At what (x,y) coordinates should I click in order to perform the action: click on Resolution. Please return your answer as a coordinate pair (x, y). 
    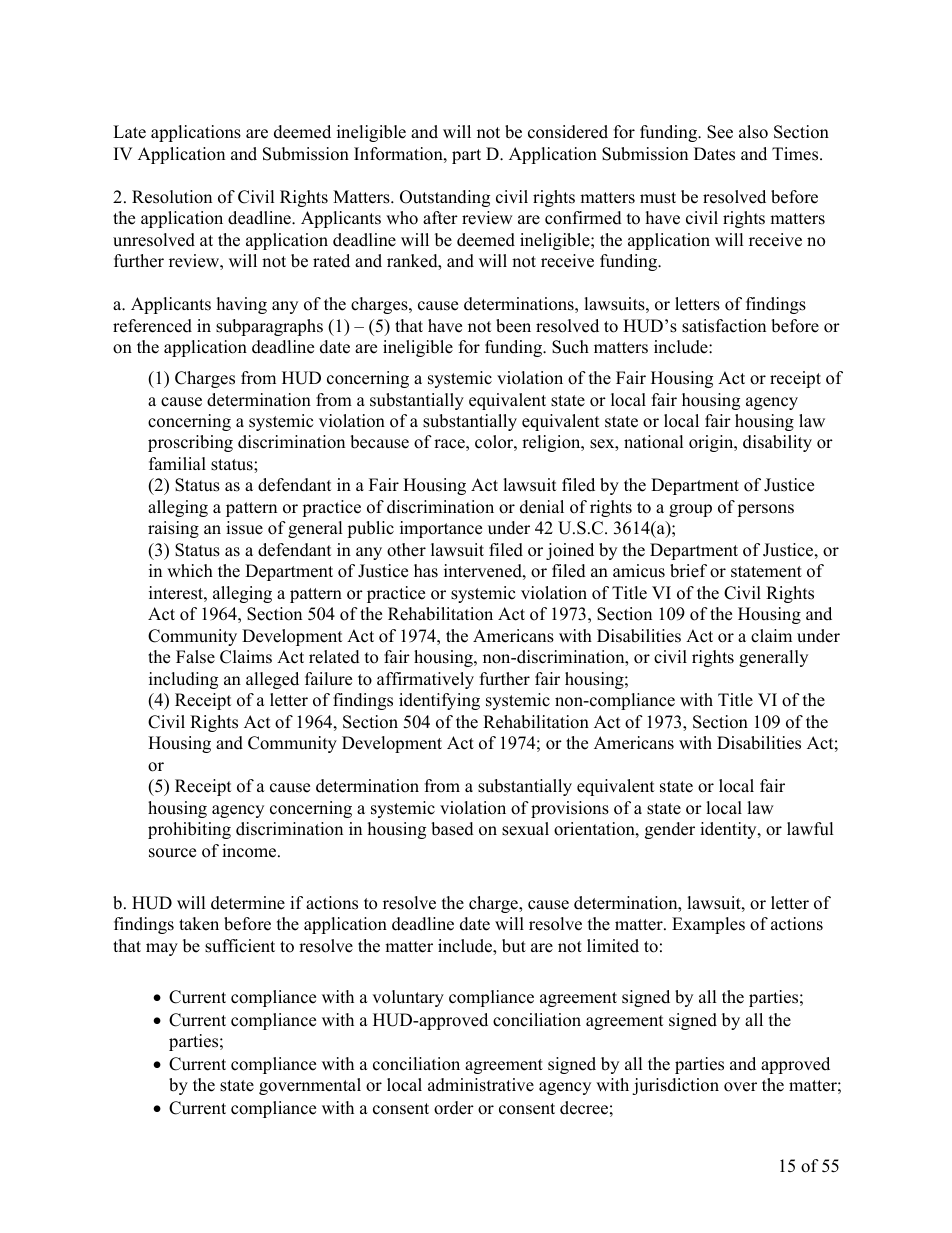
    Looking at the image, I should click on (172, 197).
